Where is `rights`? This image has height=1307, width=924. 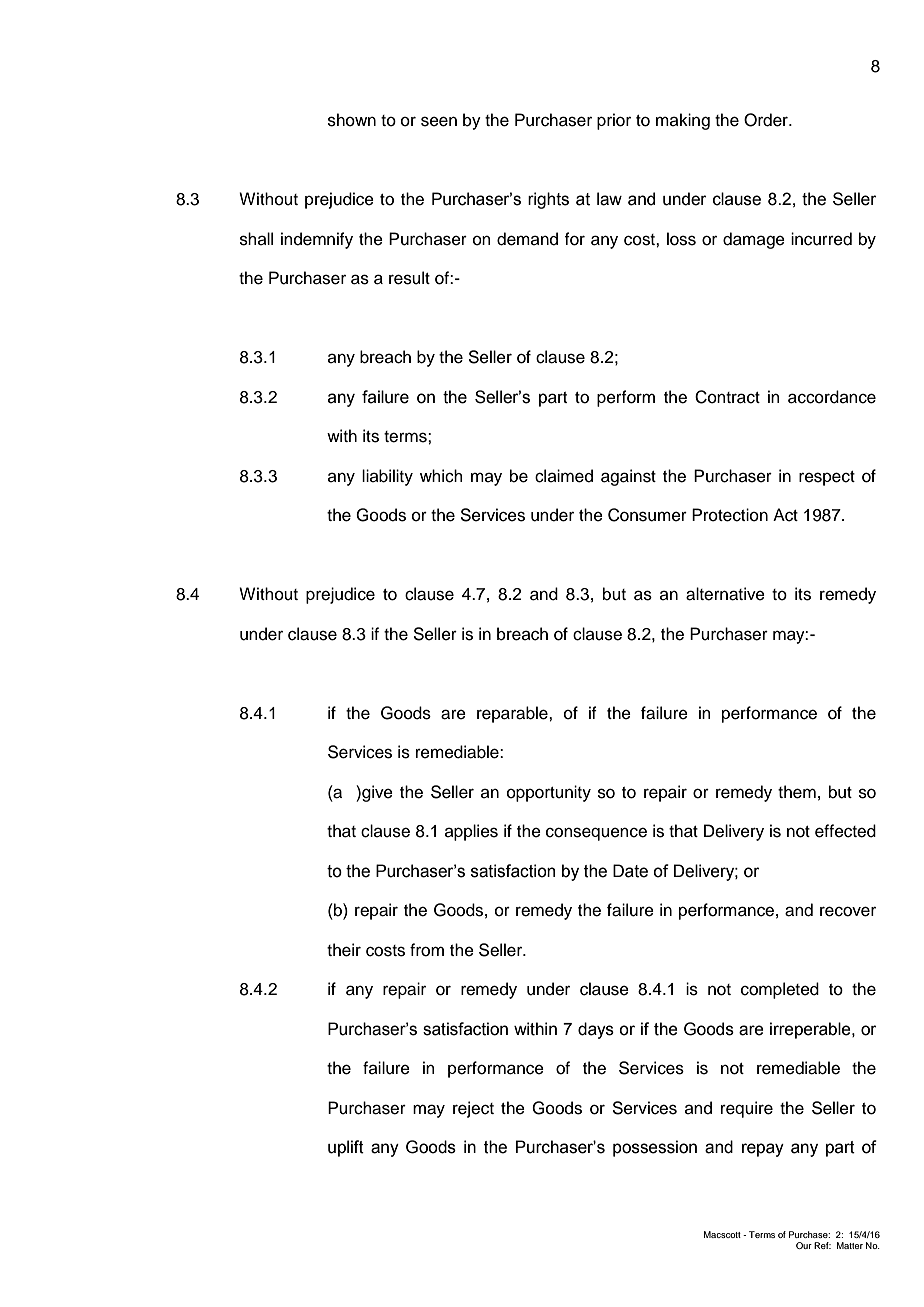 rights is located at coordinates (548, 200).
